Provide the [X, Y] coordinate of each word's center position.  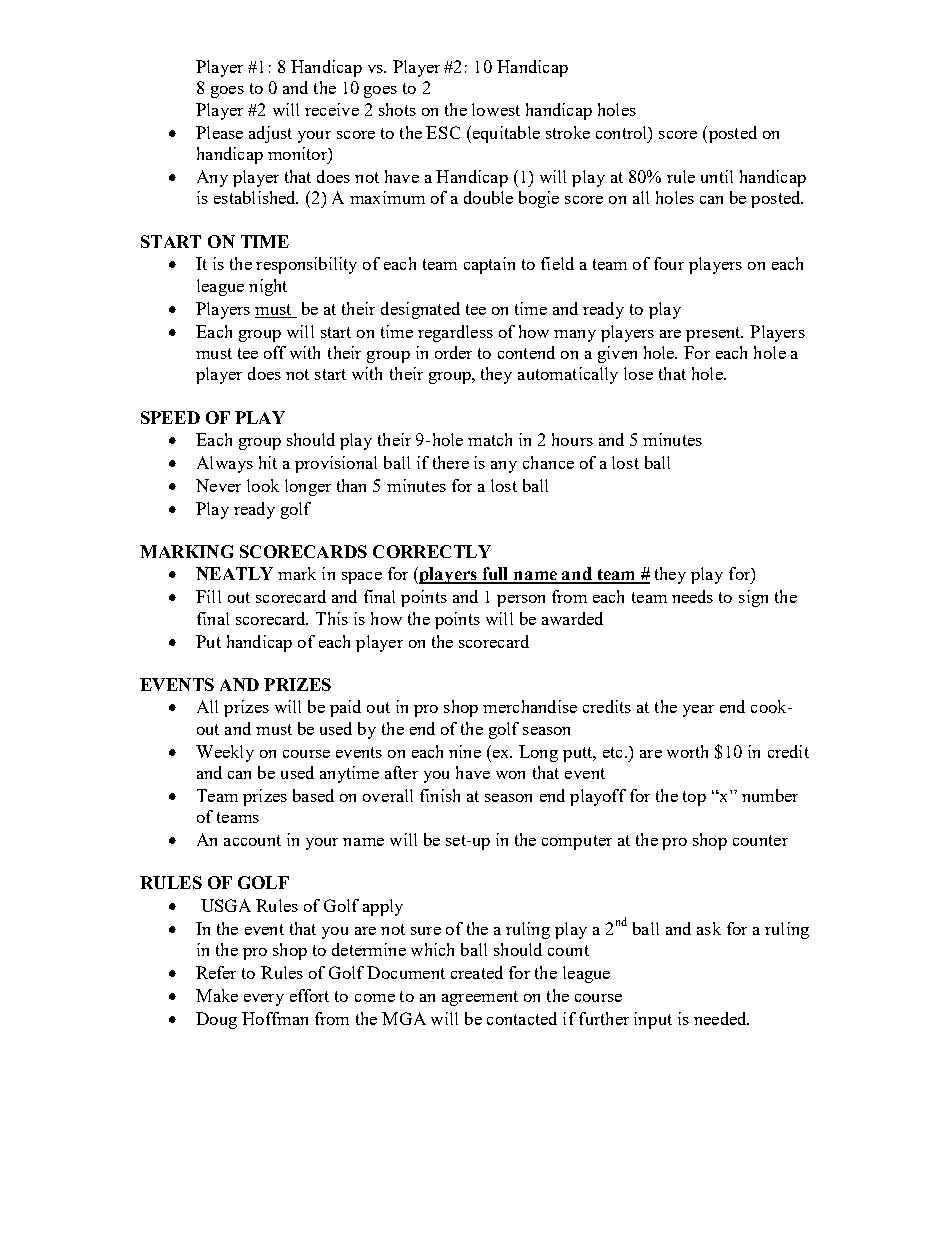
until [717, 176]
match [490, 439]
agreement [480, 998]
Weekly [225, 753]
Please [219, 132]
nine [465, 751]
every [264, 1000]
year [698, 711]
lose [638, 373]
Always [225, 464]
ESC [443, 132]
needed [721, 1018]
